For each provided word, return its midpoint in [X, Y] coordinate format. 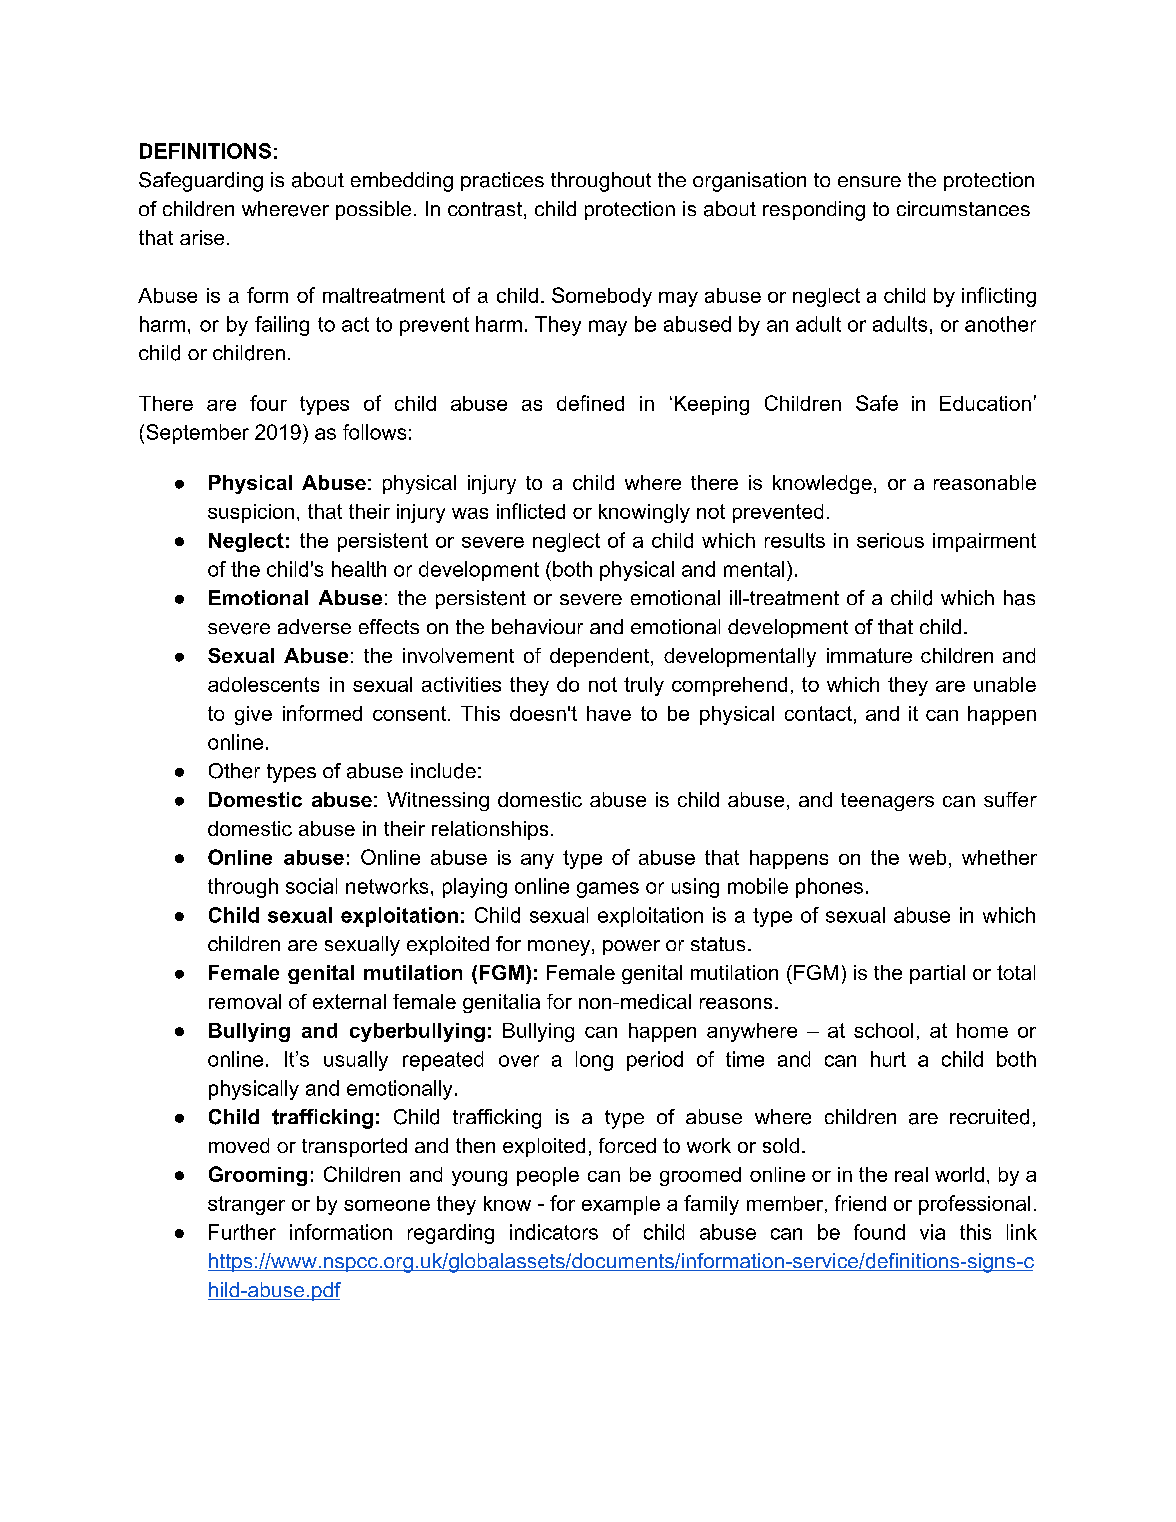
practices [502, 181]
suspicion [251, 513]
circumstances [963, 208]
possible [373, 210]
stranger [246, 1205]
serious [890, 540]
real [911, 1174]
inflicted [531, 511]
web [927, 857]
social [311, 886]
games [608, 890]
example [621, 1205]
